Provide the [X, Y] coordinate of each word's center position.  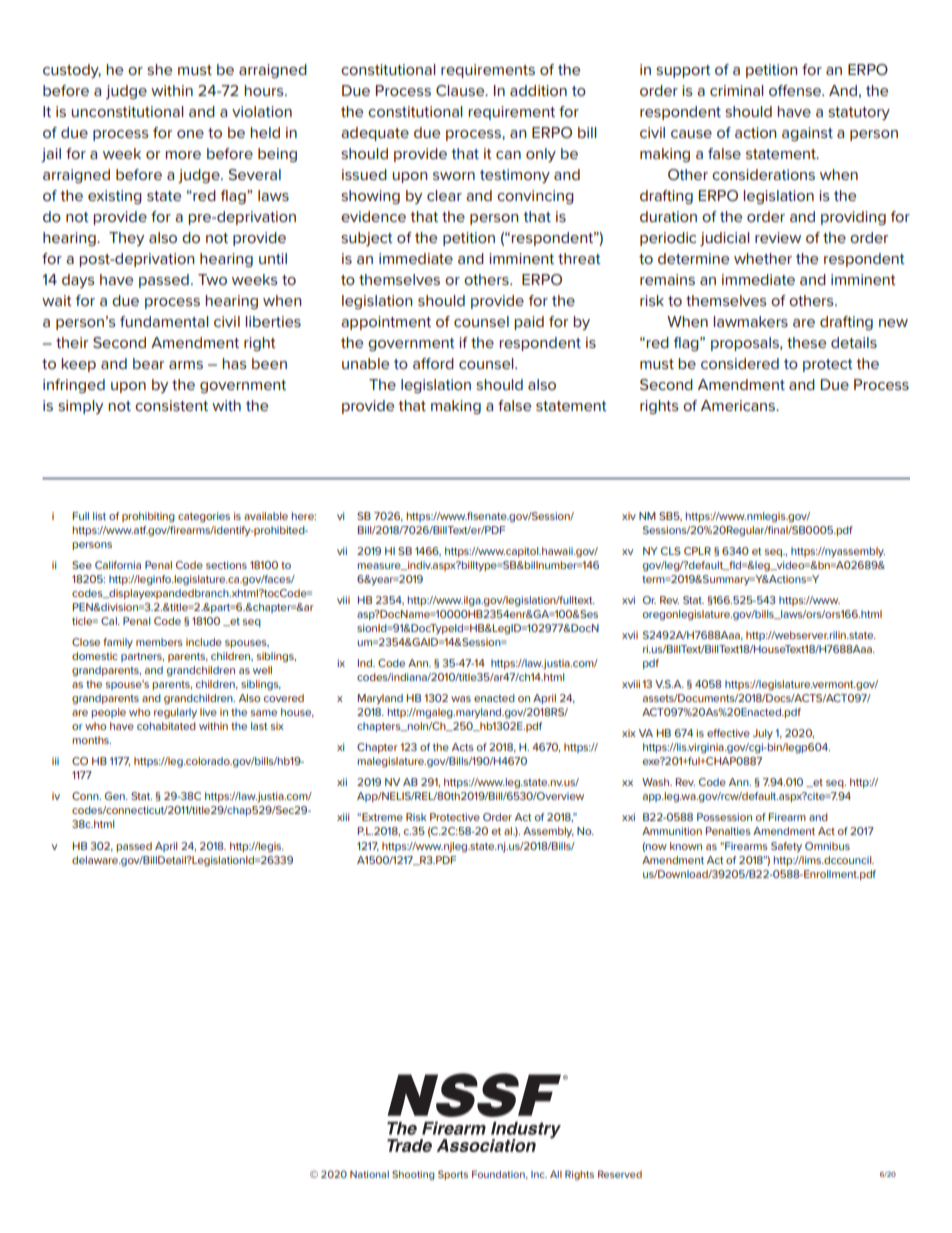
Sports [453, 1175]
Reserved [620, 1174]
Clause [461, 90]
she [159, 69]
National [369, 1174]
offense [796, 90]
